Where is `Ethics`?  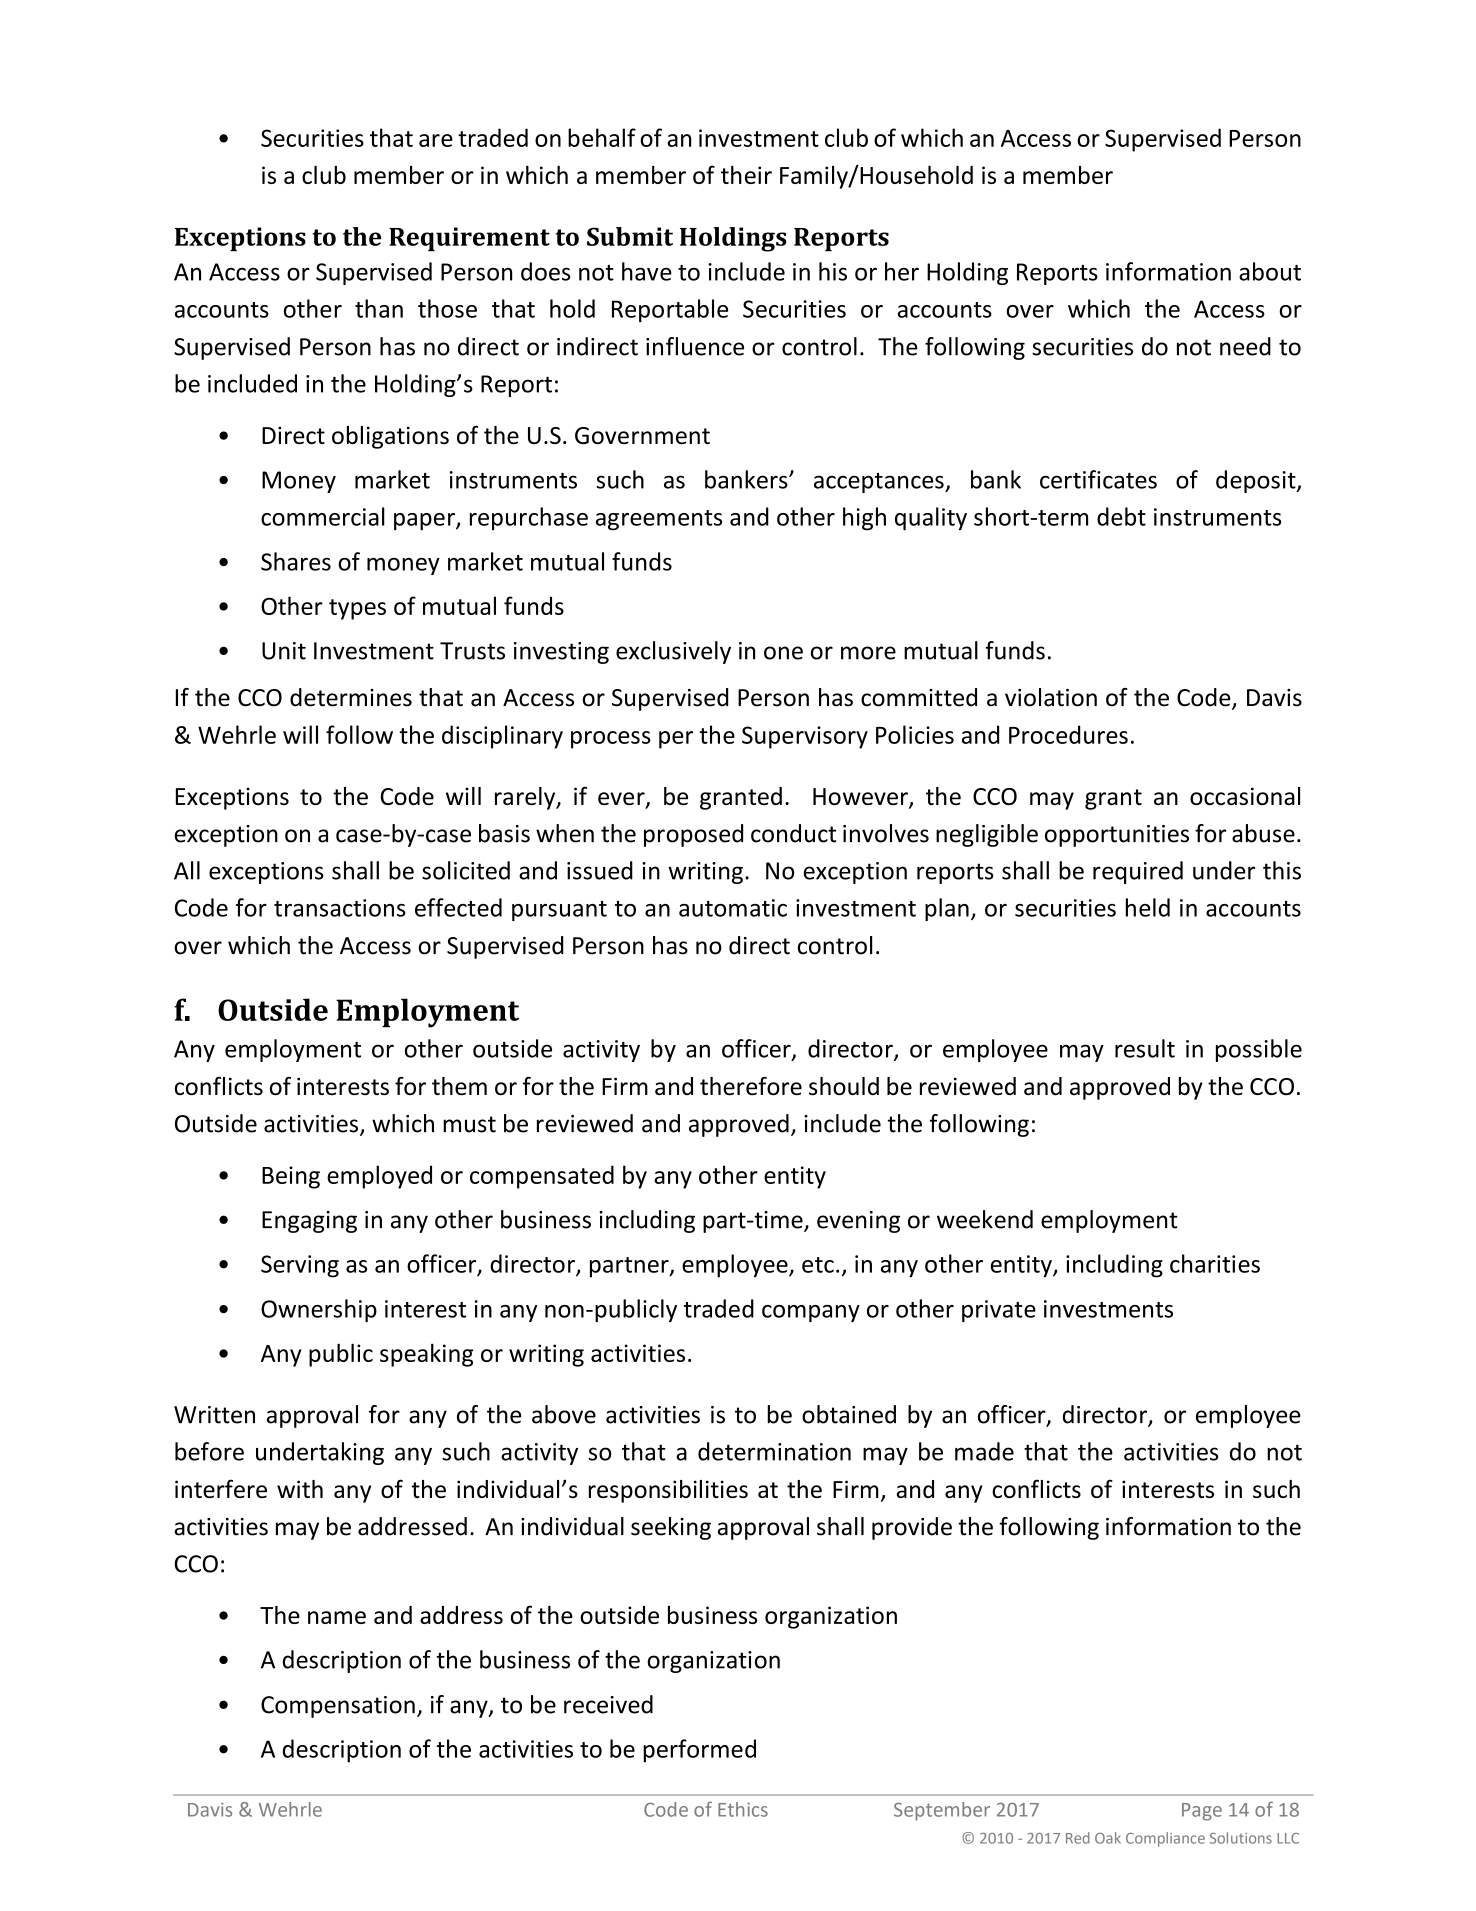 Ethics is located at coordinates (743, 1809).
